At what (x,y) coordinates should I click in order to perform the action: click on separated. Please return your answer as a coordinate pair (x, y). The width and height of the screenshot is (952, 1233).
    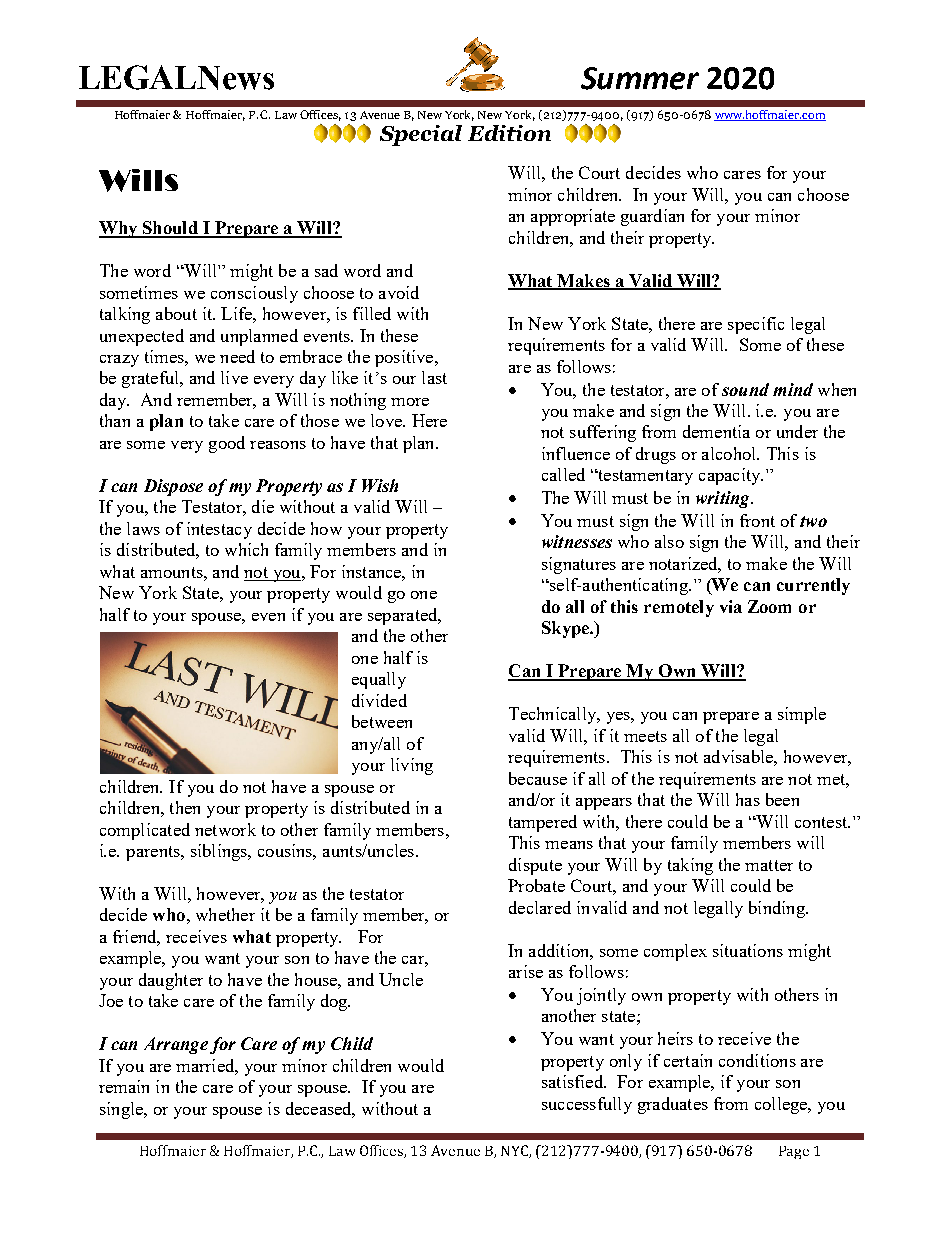
    Looking at the image, I should click on (404, 616).
